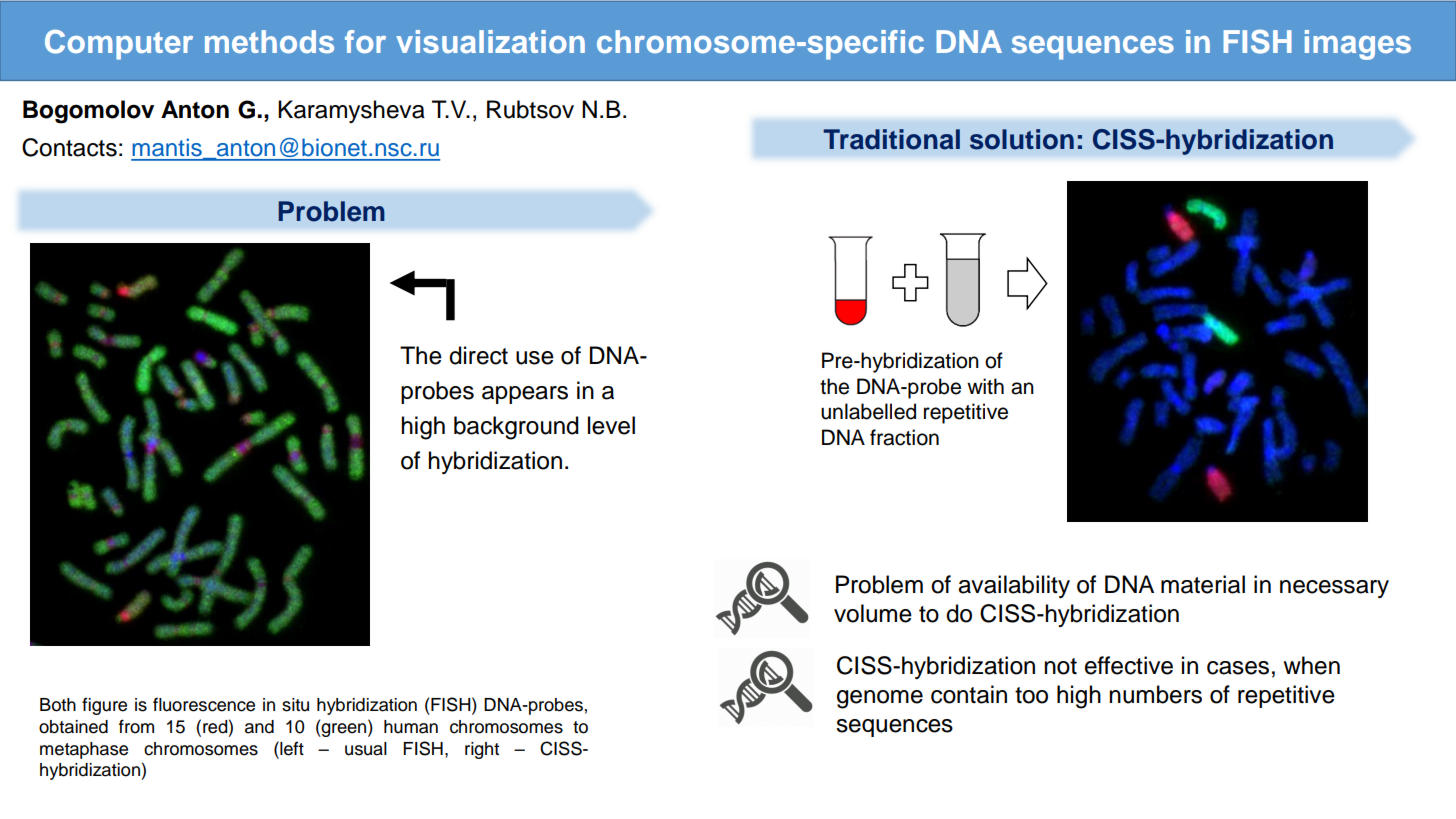  Describe the element at coordinates (478, 355) in the image. I see `direct` at that location.
